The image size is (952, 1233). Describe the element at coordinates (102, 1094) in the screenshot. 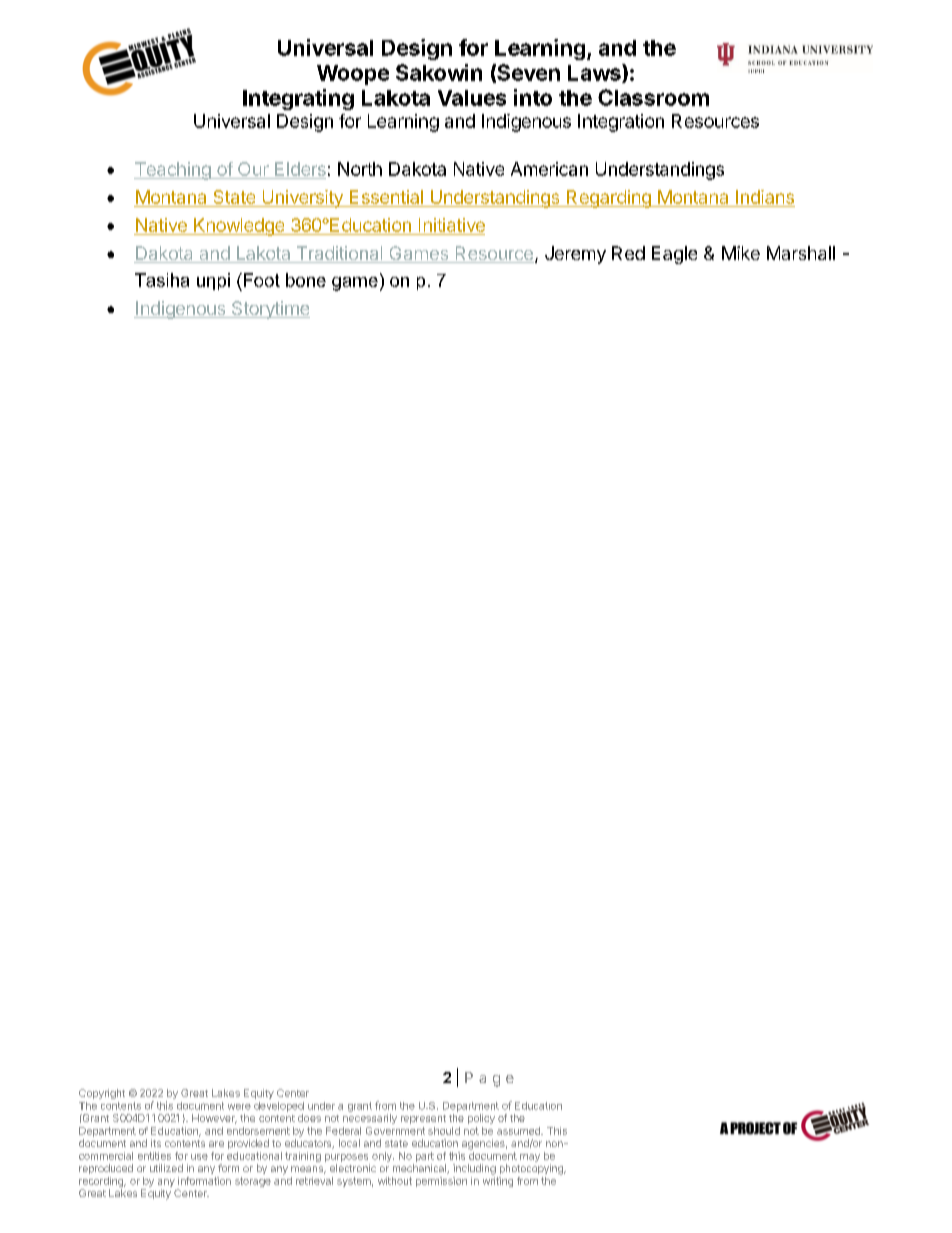

I see `Copyright` at that location.
